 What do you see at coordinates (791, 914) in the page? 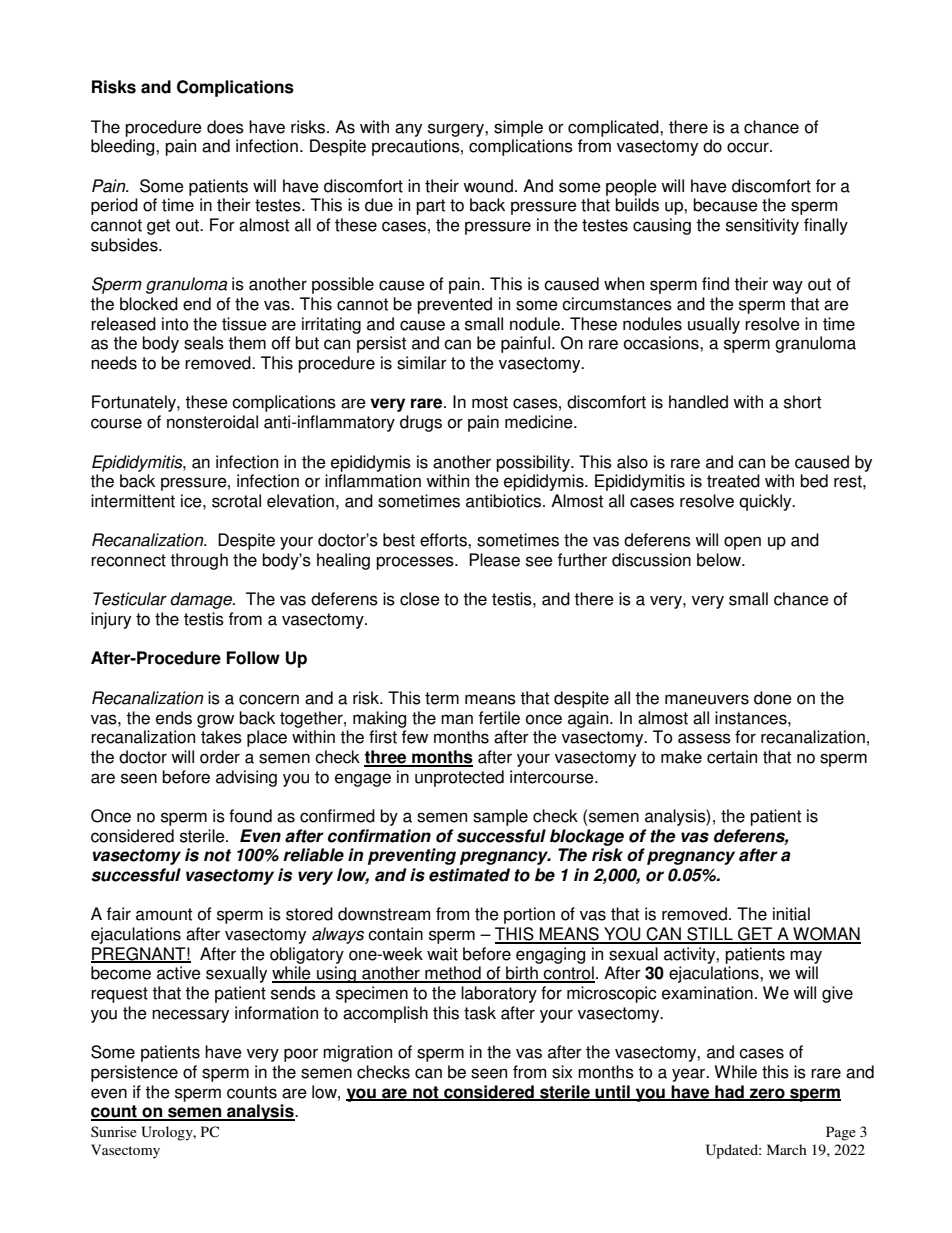
I see `initial` at bounding box center [791, 914].
